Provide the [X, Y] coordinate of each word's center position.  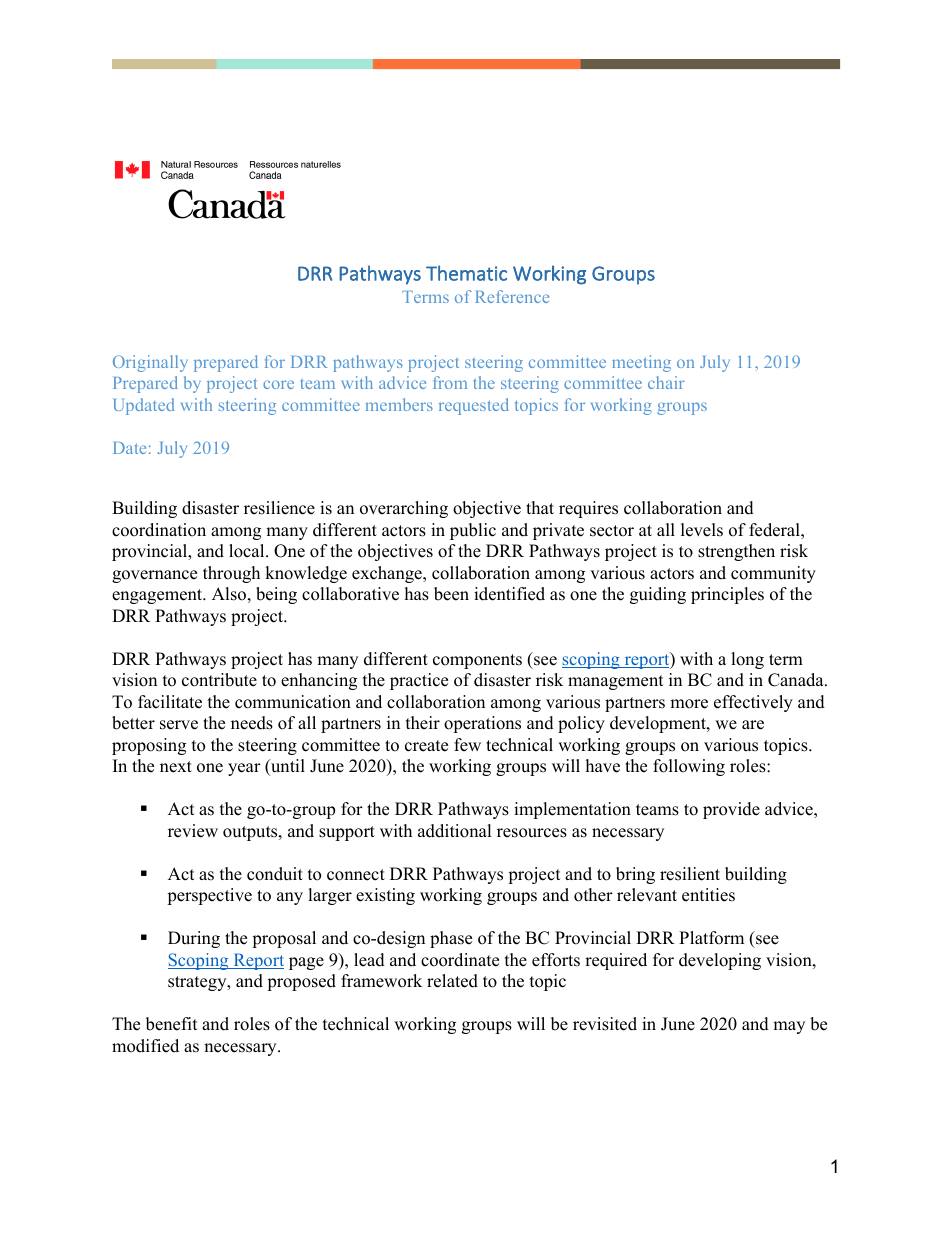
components [477, 661]
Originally [150, 363]
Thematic [466, 273]
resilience [279, 508]
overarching [404, 509]
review [193, 831]
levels [702, 530]
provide [731, 810]
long [747, 660]
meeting [641, 363]
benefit [172, 1024]
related [452, 981]
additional [455, 831]
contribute [219, 680]
